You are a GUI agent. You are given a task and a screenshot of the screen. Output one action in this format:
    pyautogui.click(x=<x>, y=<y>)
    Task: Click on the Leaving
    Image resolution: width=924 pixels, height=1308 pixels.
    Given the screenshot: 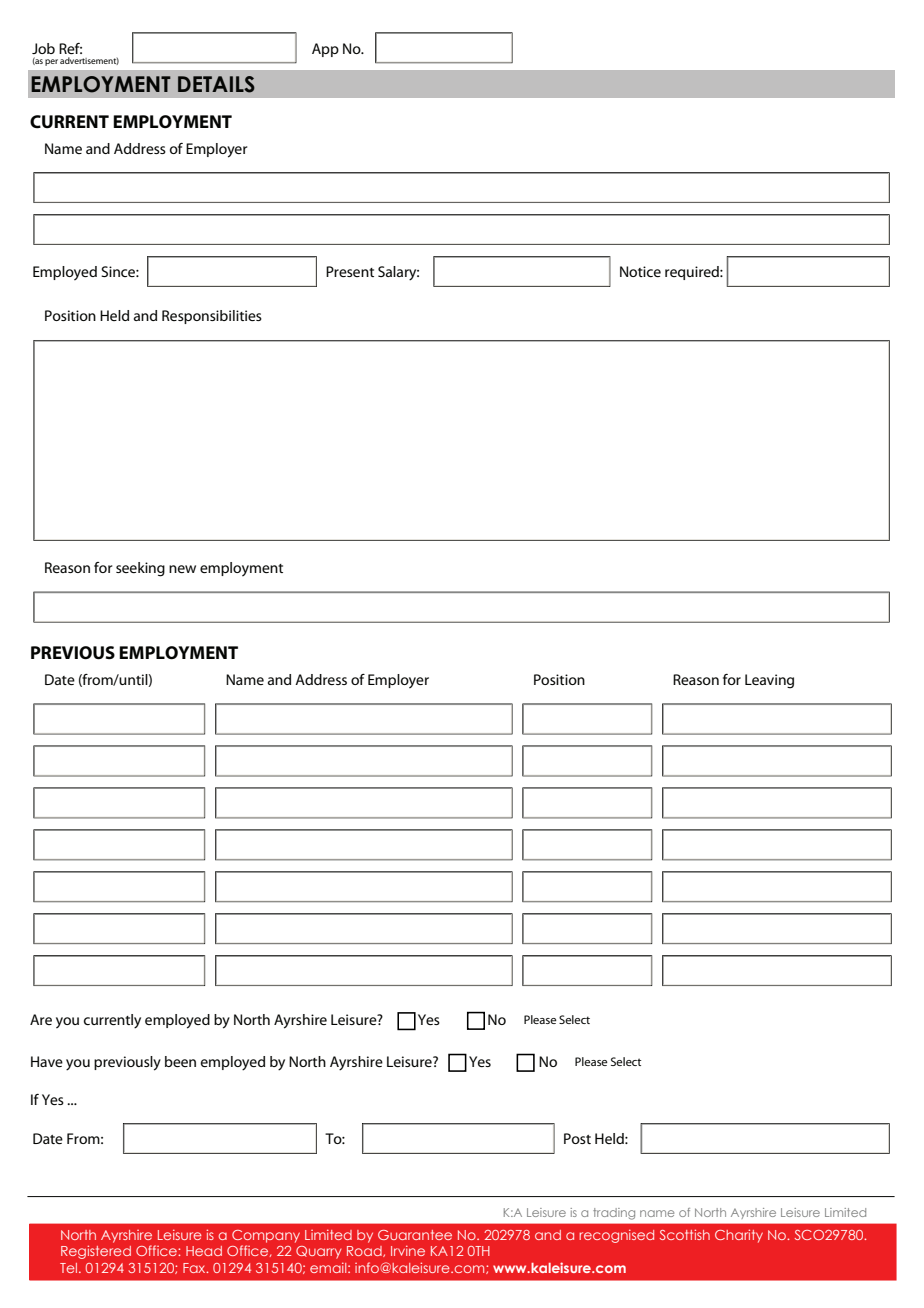 What is the action you would take?
    pyautogui.click(x=769, y=681)
